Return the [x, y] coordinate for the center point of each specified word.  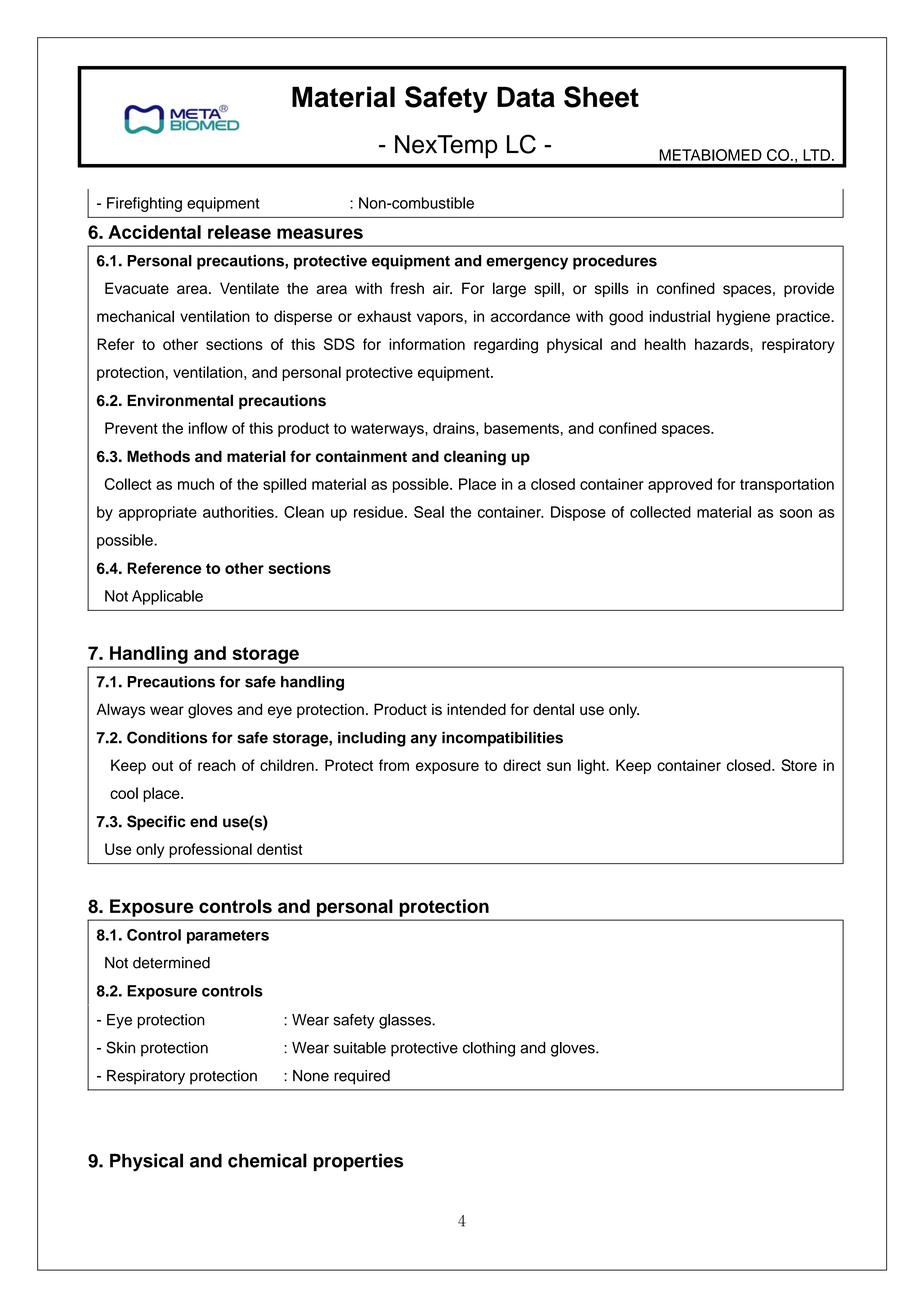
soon [796, 513]
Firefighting [144, 204]
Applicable [167, 597]
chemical [267, 1160]
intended [476, 709]
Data [526, 97]
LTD [816, 155]
